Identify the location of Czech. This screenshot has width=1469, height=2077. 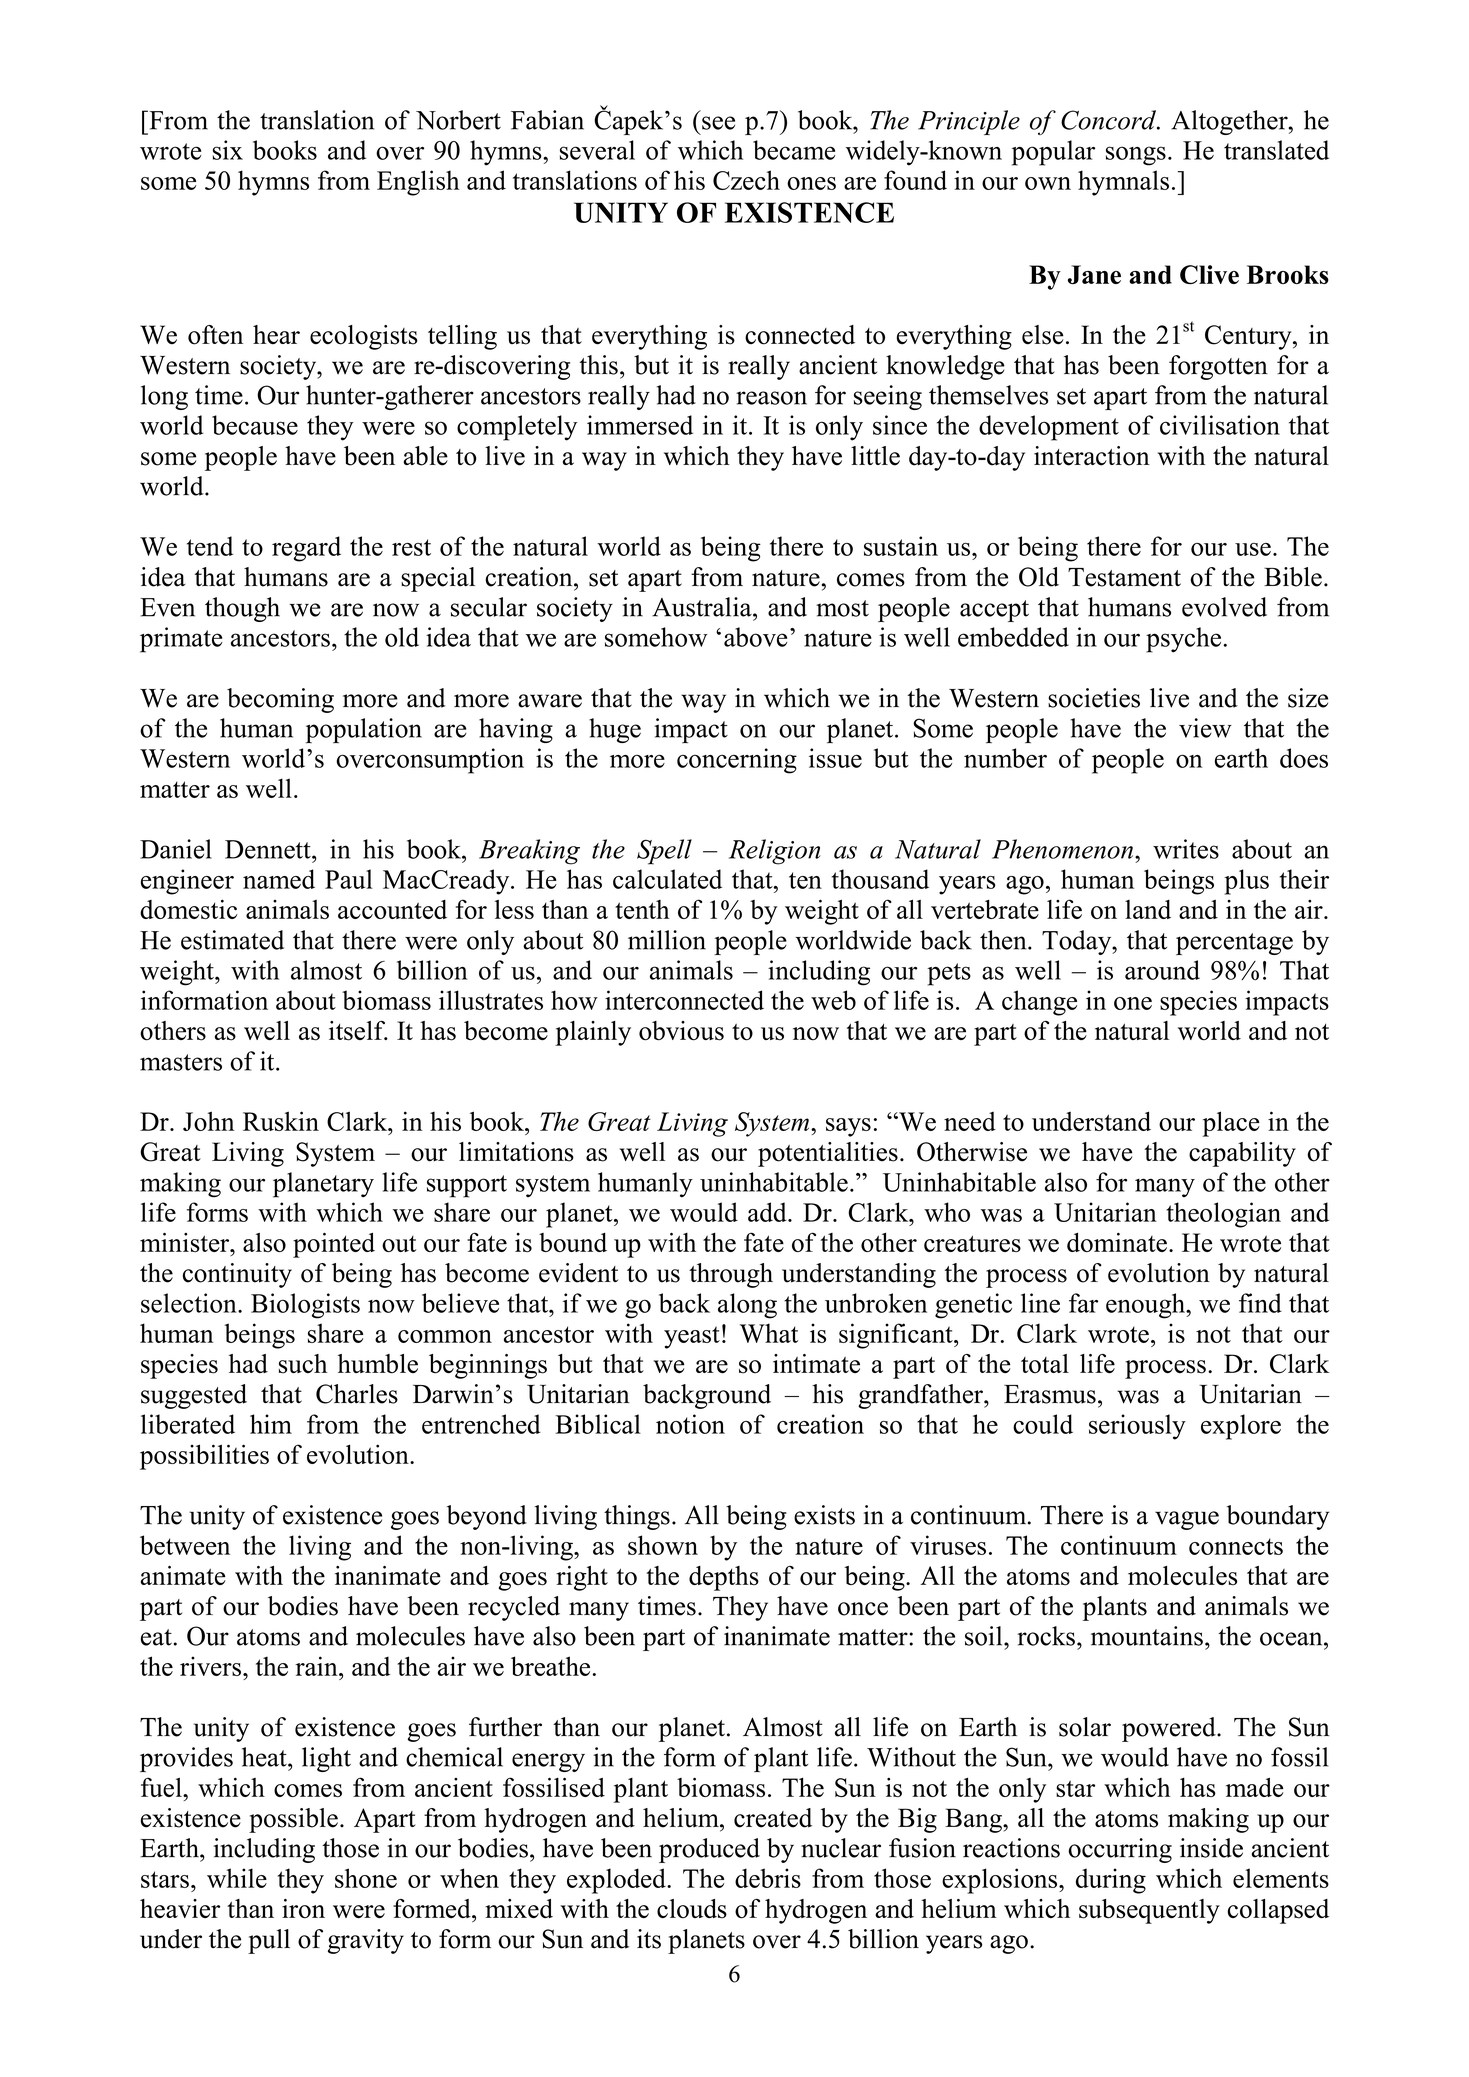
(746, 180).
